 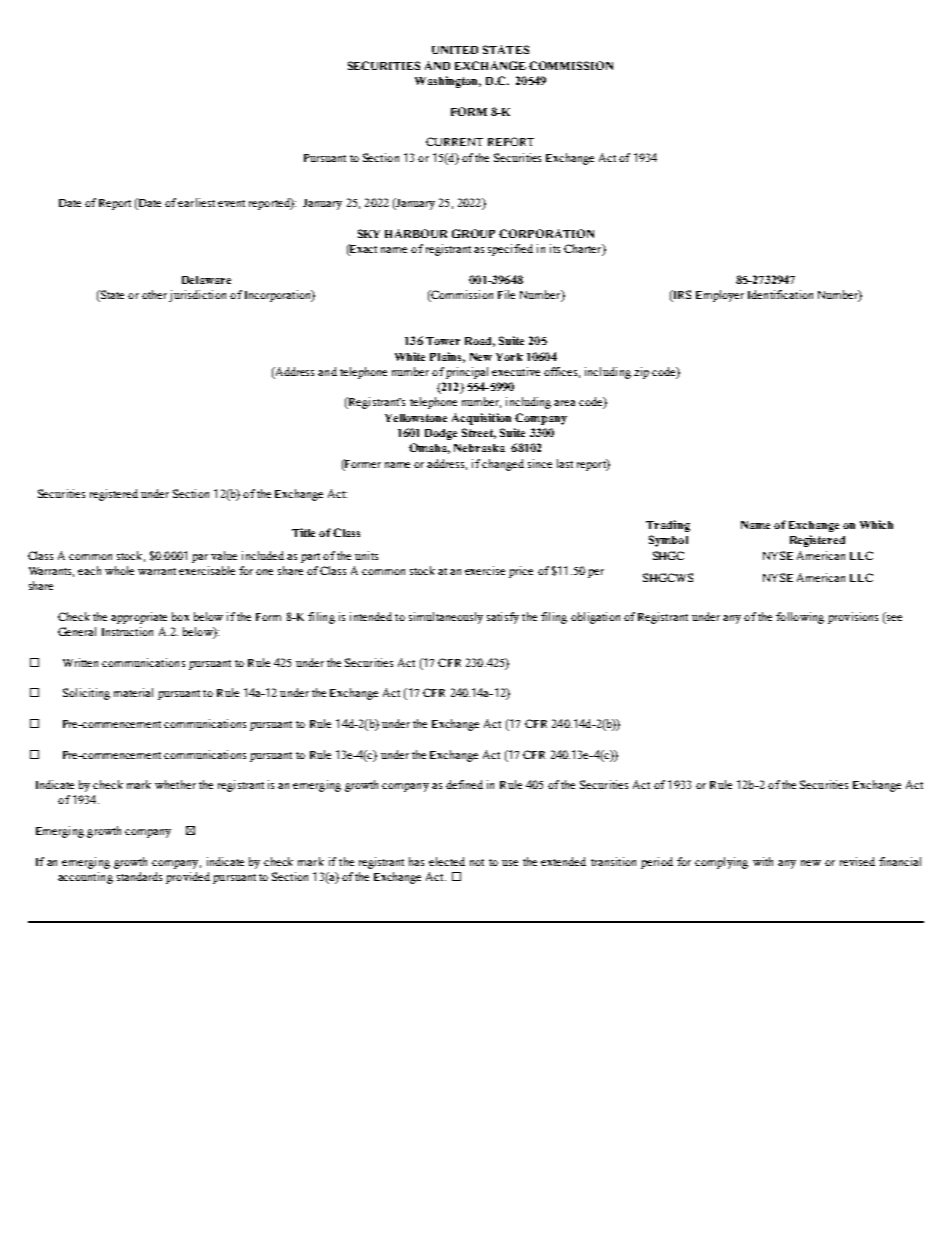 What do you see at coordinates (800, 618) in the document?
I see `following` at bounding box center [800, 618].
